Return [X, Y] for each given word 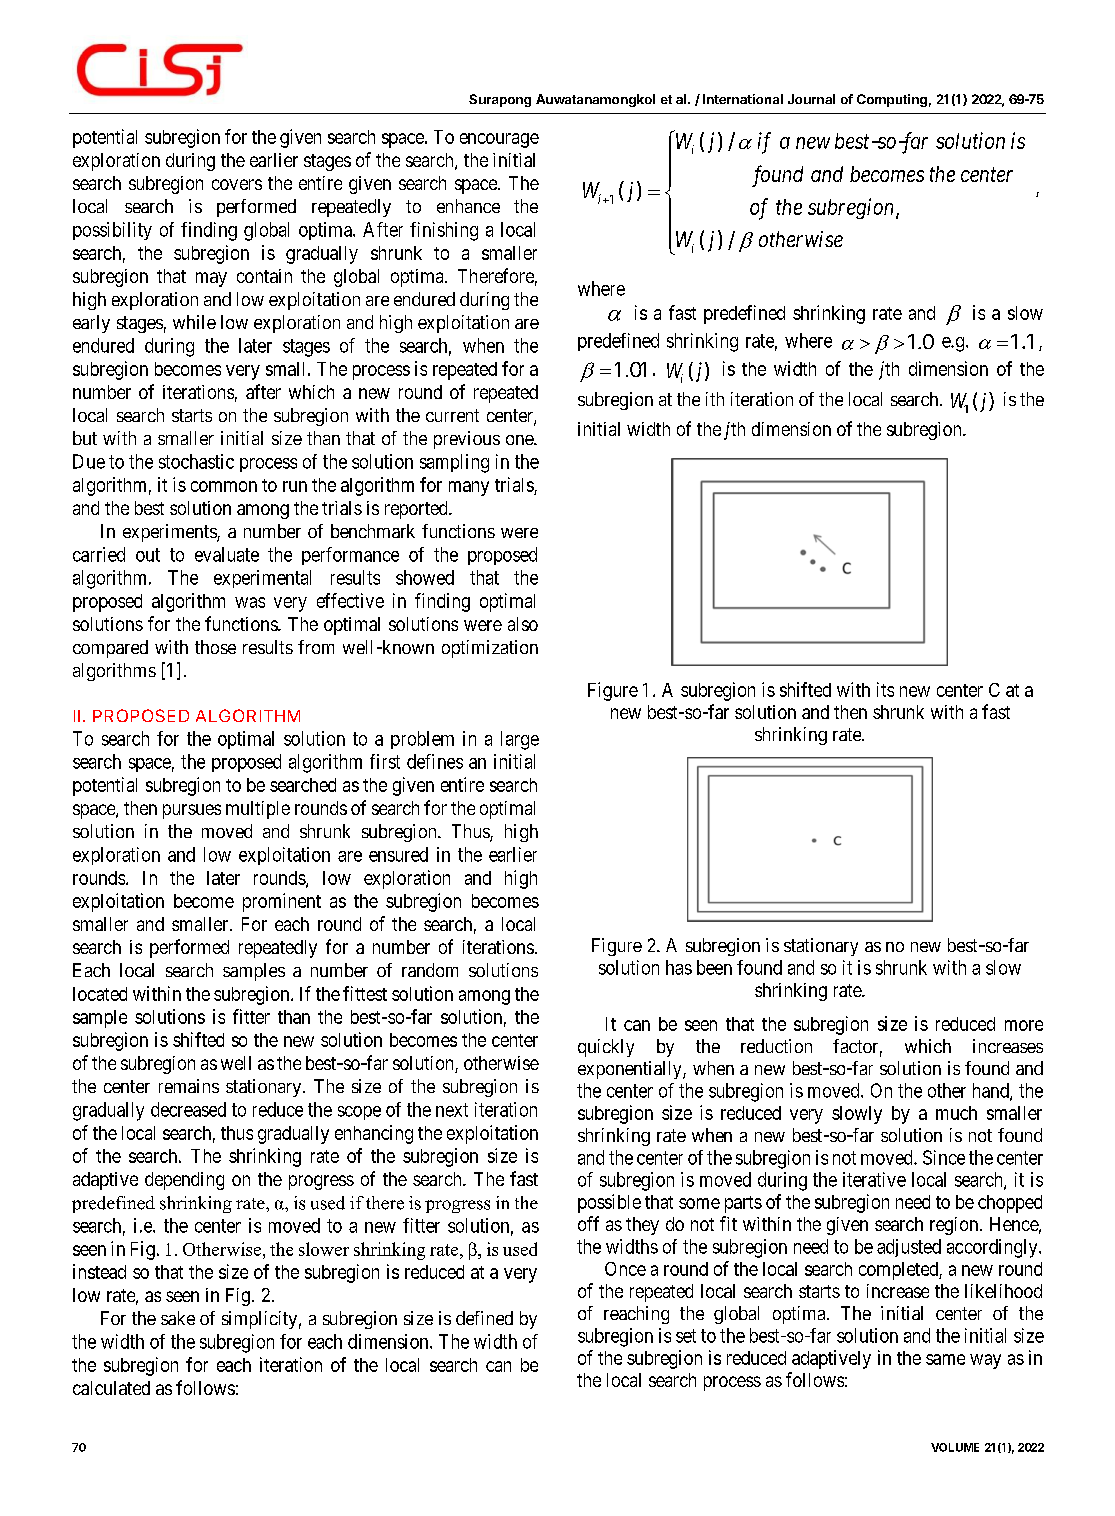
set [686, 1336]
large [520, 740]
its [885, 689]
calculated [111, 1388]
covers [237, 184]
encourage [499, 140]
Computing [892, 100]
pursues [192, 811]
